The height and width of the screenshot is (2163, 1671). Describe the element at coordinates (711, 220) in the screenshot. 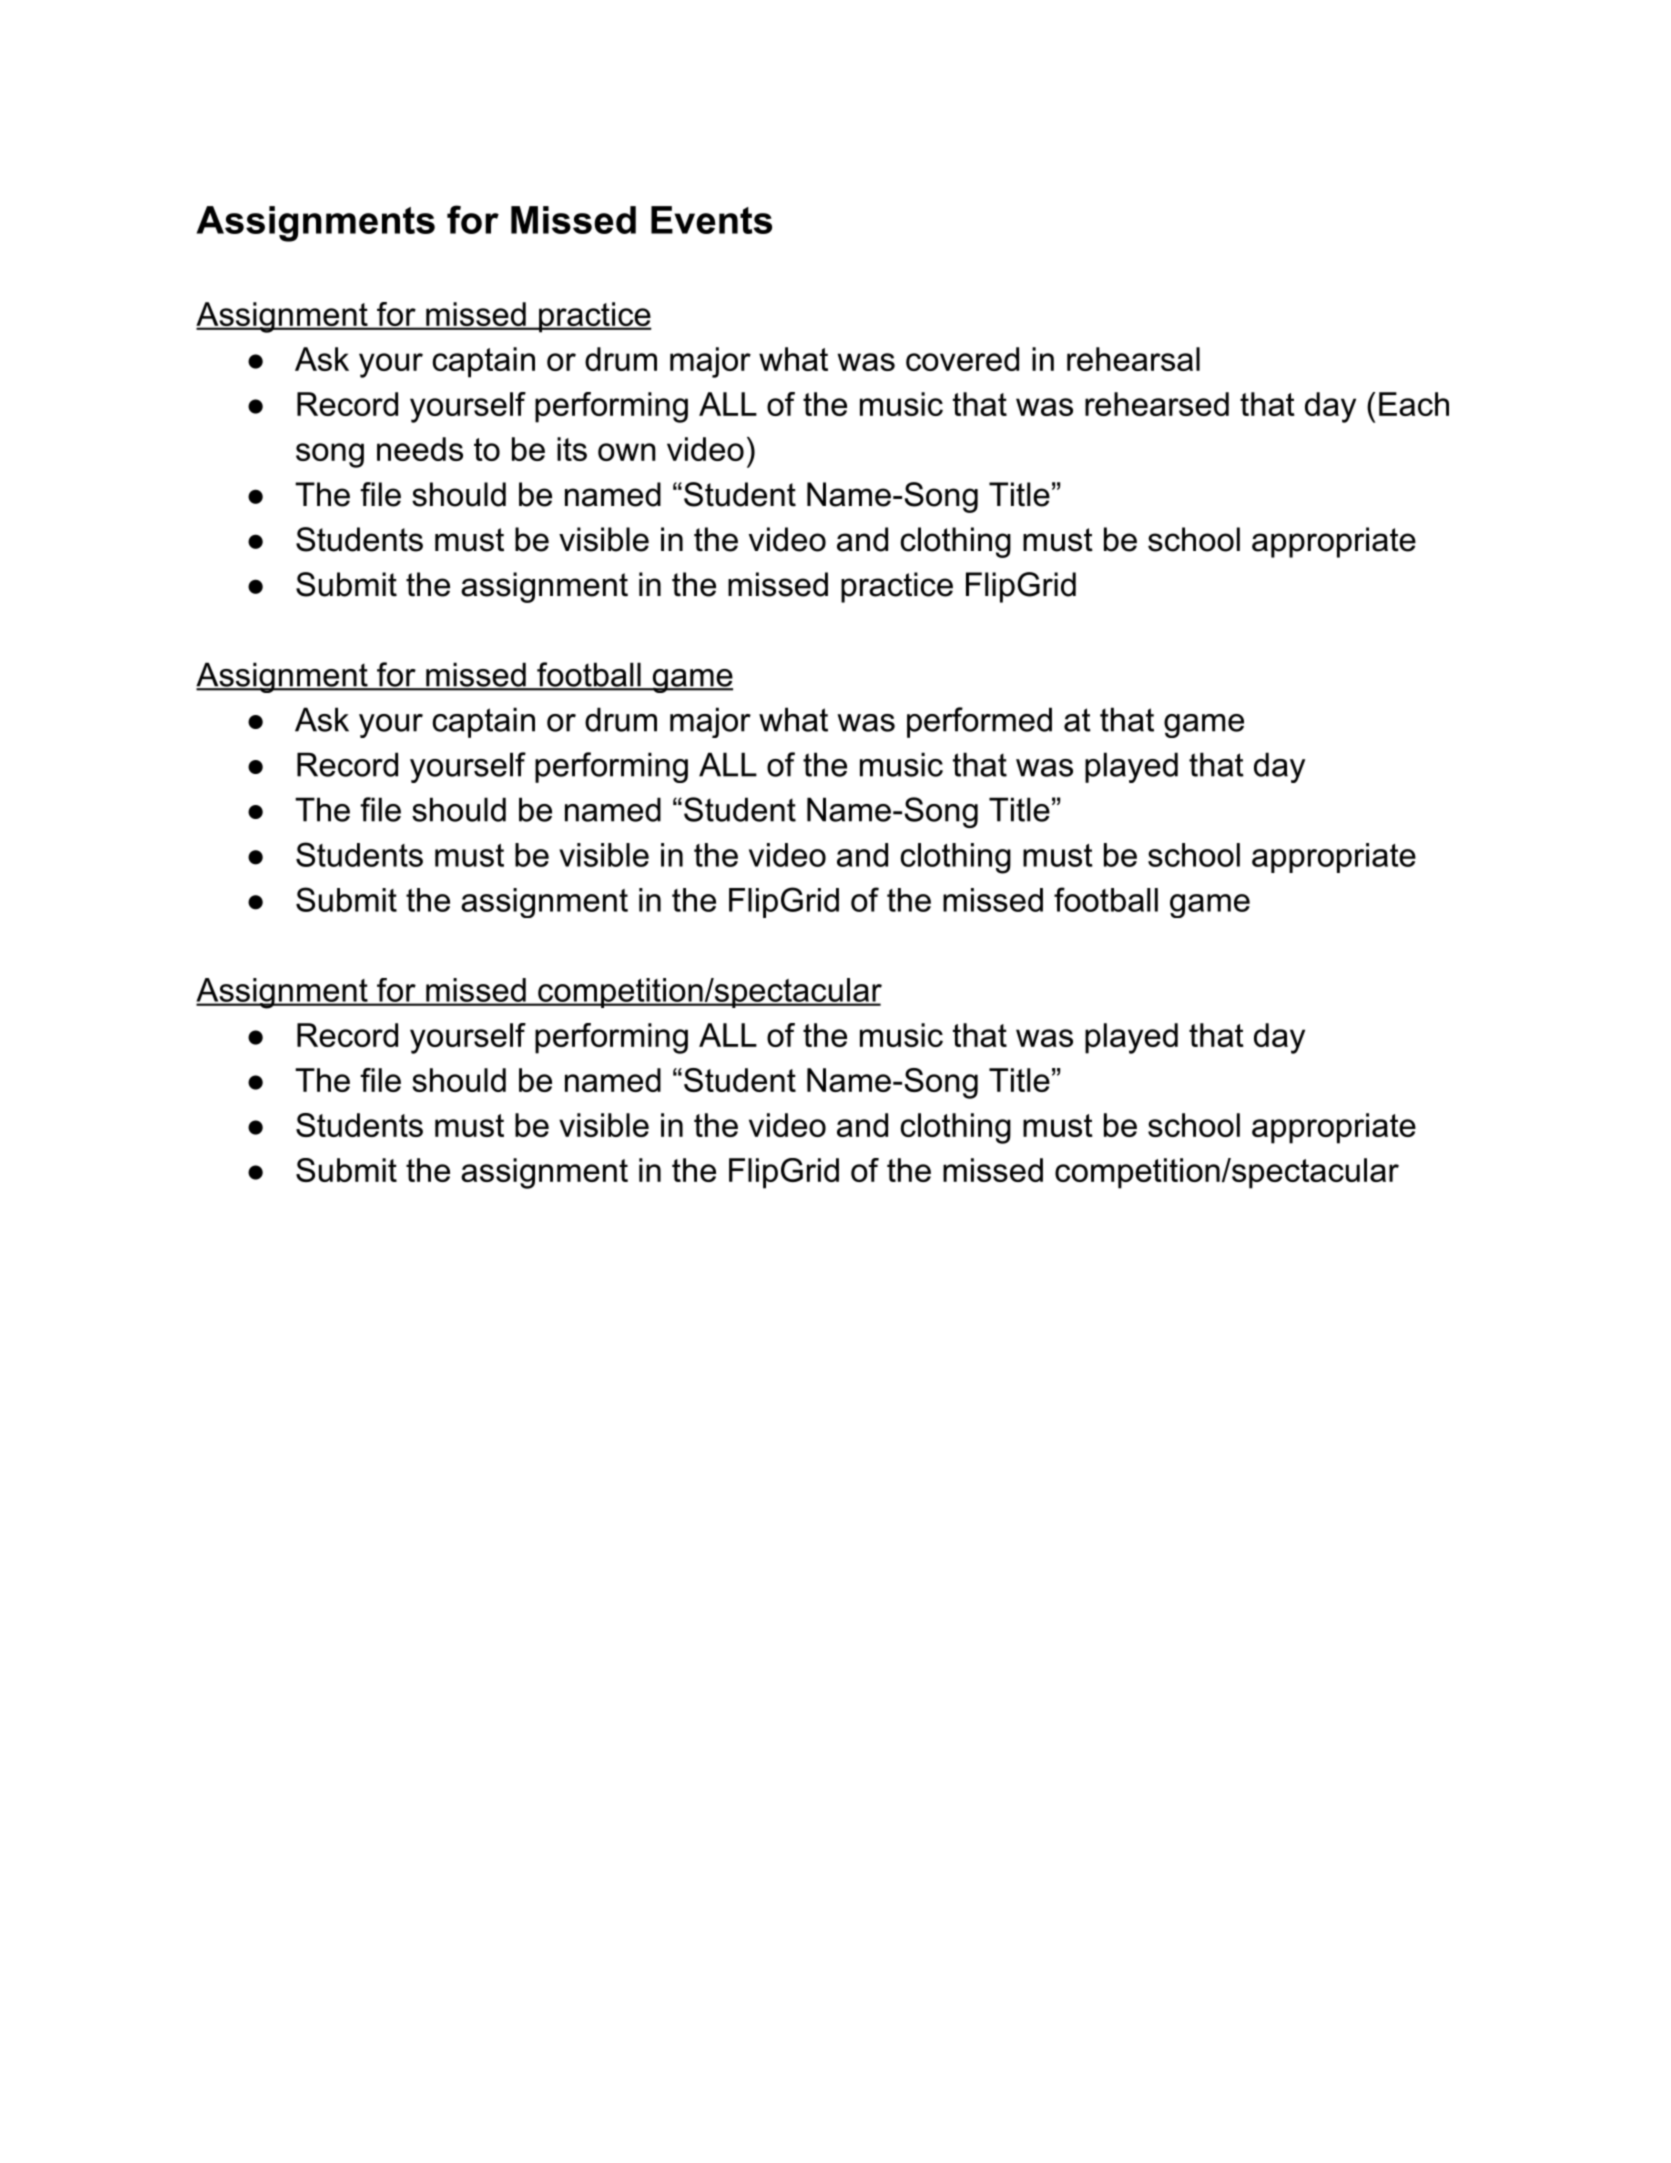

I see `Events` at that location.
